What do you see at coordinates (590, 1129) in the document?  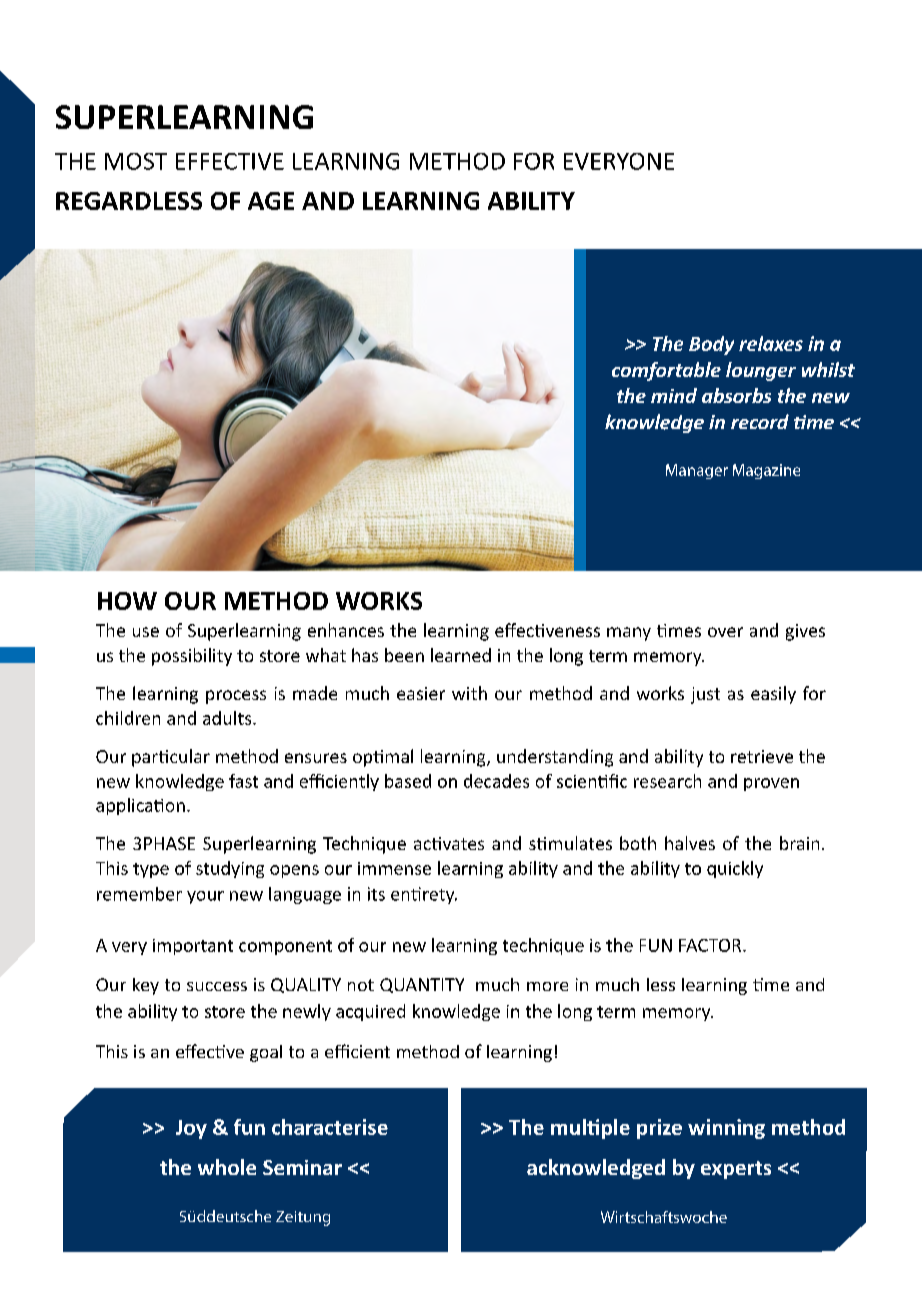 I see `multiple` at bounding box center [590, 1129].
